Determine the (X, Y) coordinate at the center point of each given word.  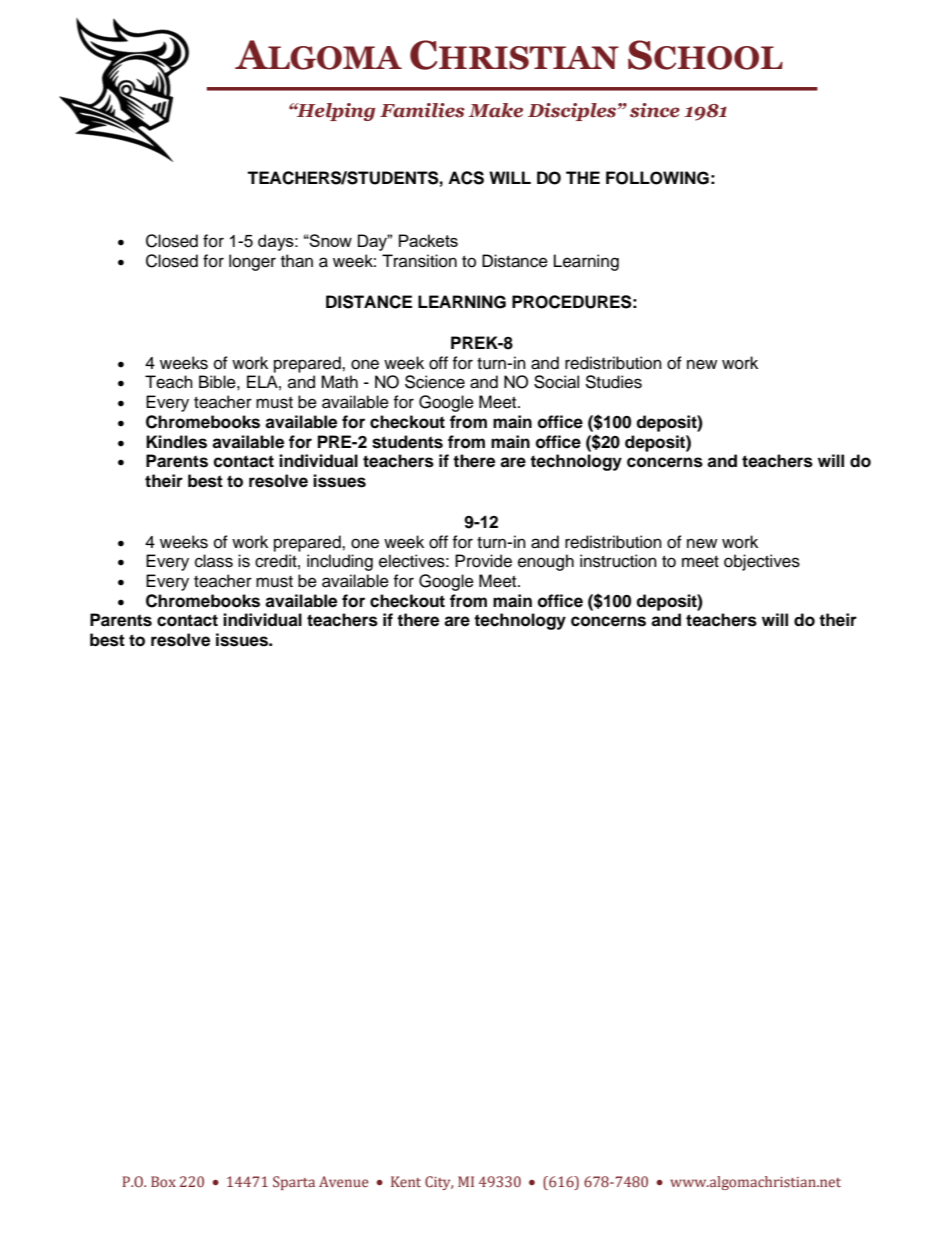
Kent (406, 1182)
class (214, 561)
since (655, 110)
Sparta (294, 1183)
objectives (762, 562)
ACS (466, 178)
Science (435, 382)
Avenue (344, 1181)
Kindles (176, 442)
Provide (483, 561)
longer (252, 262)
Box (163, 1181)
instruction (618, 561)
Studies (613, 382)
